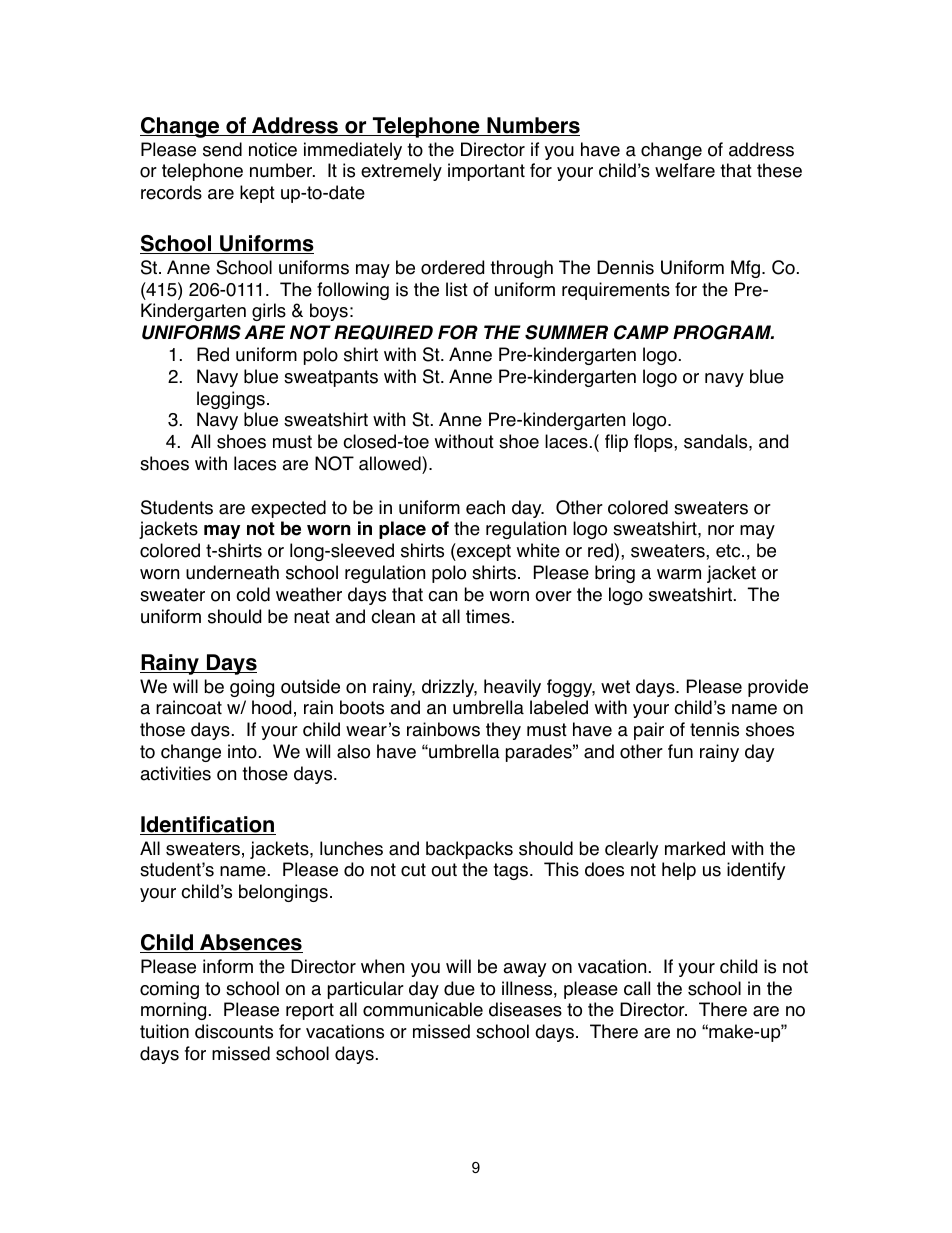 This screenshot has height=1233, width=952. Describe the element at coordinates (257, 194) in the screenshot. I see `kept` at that location.
